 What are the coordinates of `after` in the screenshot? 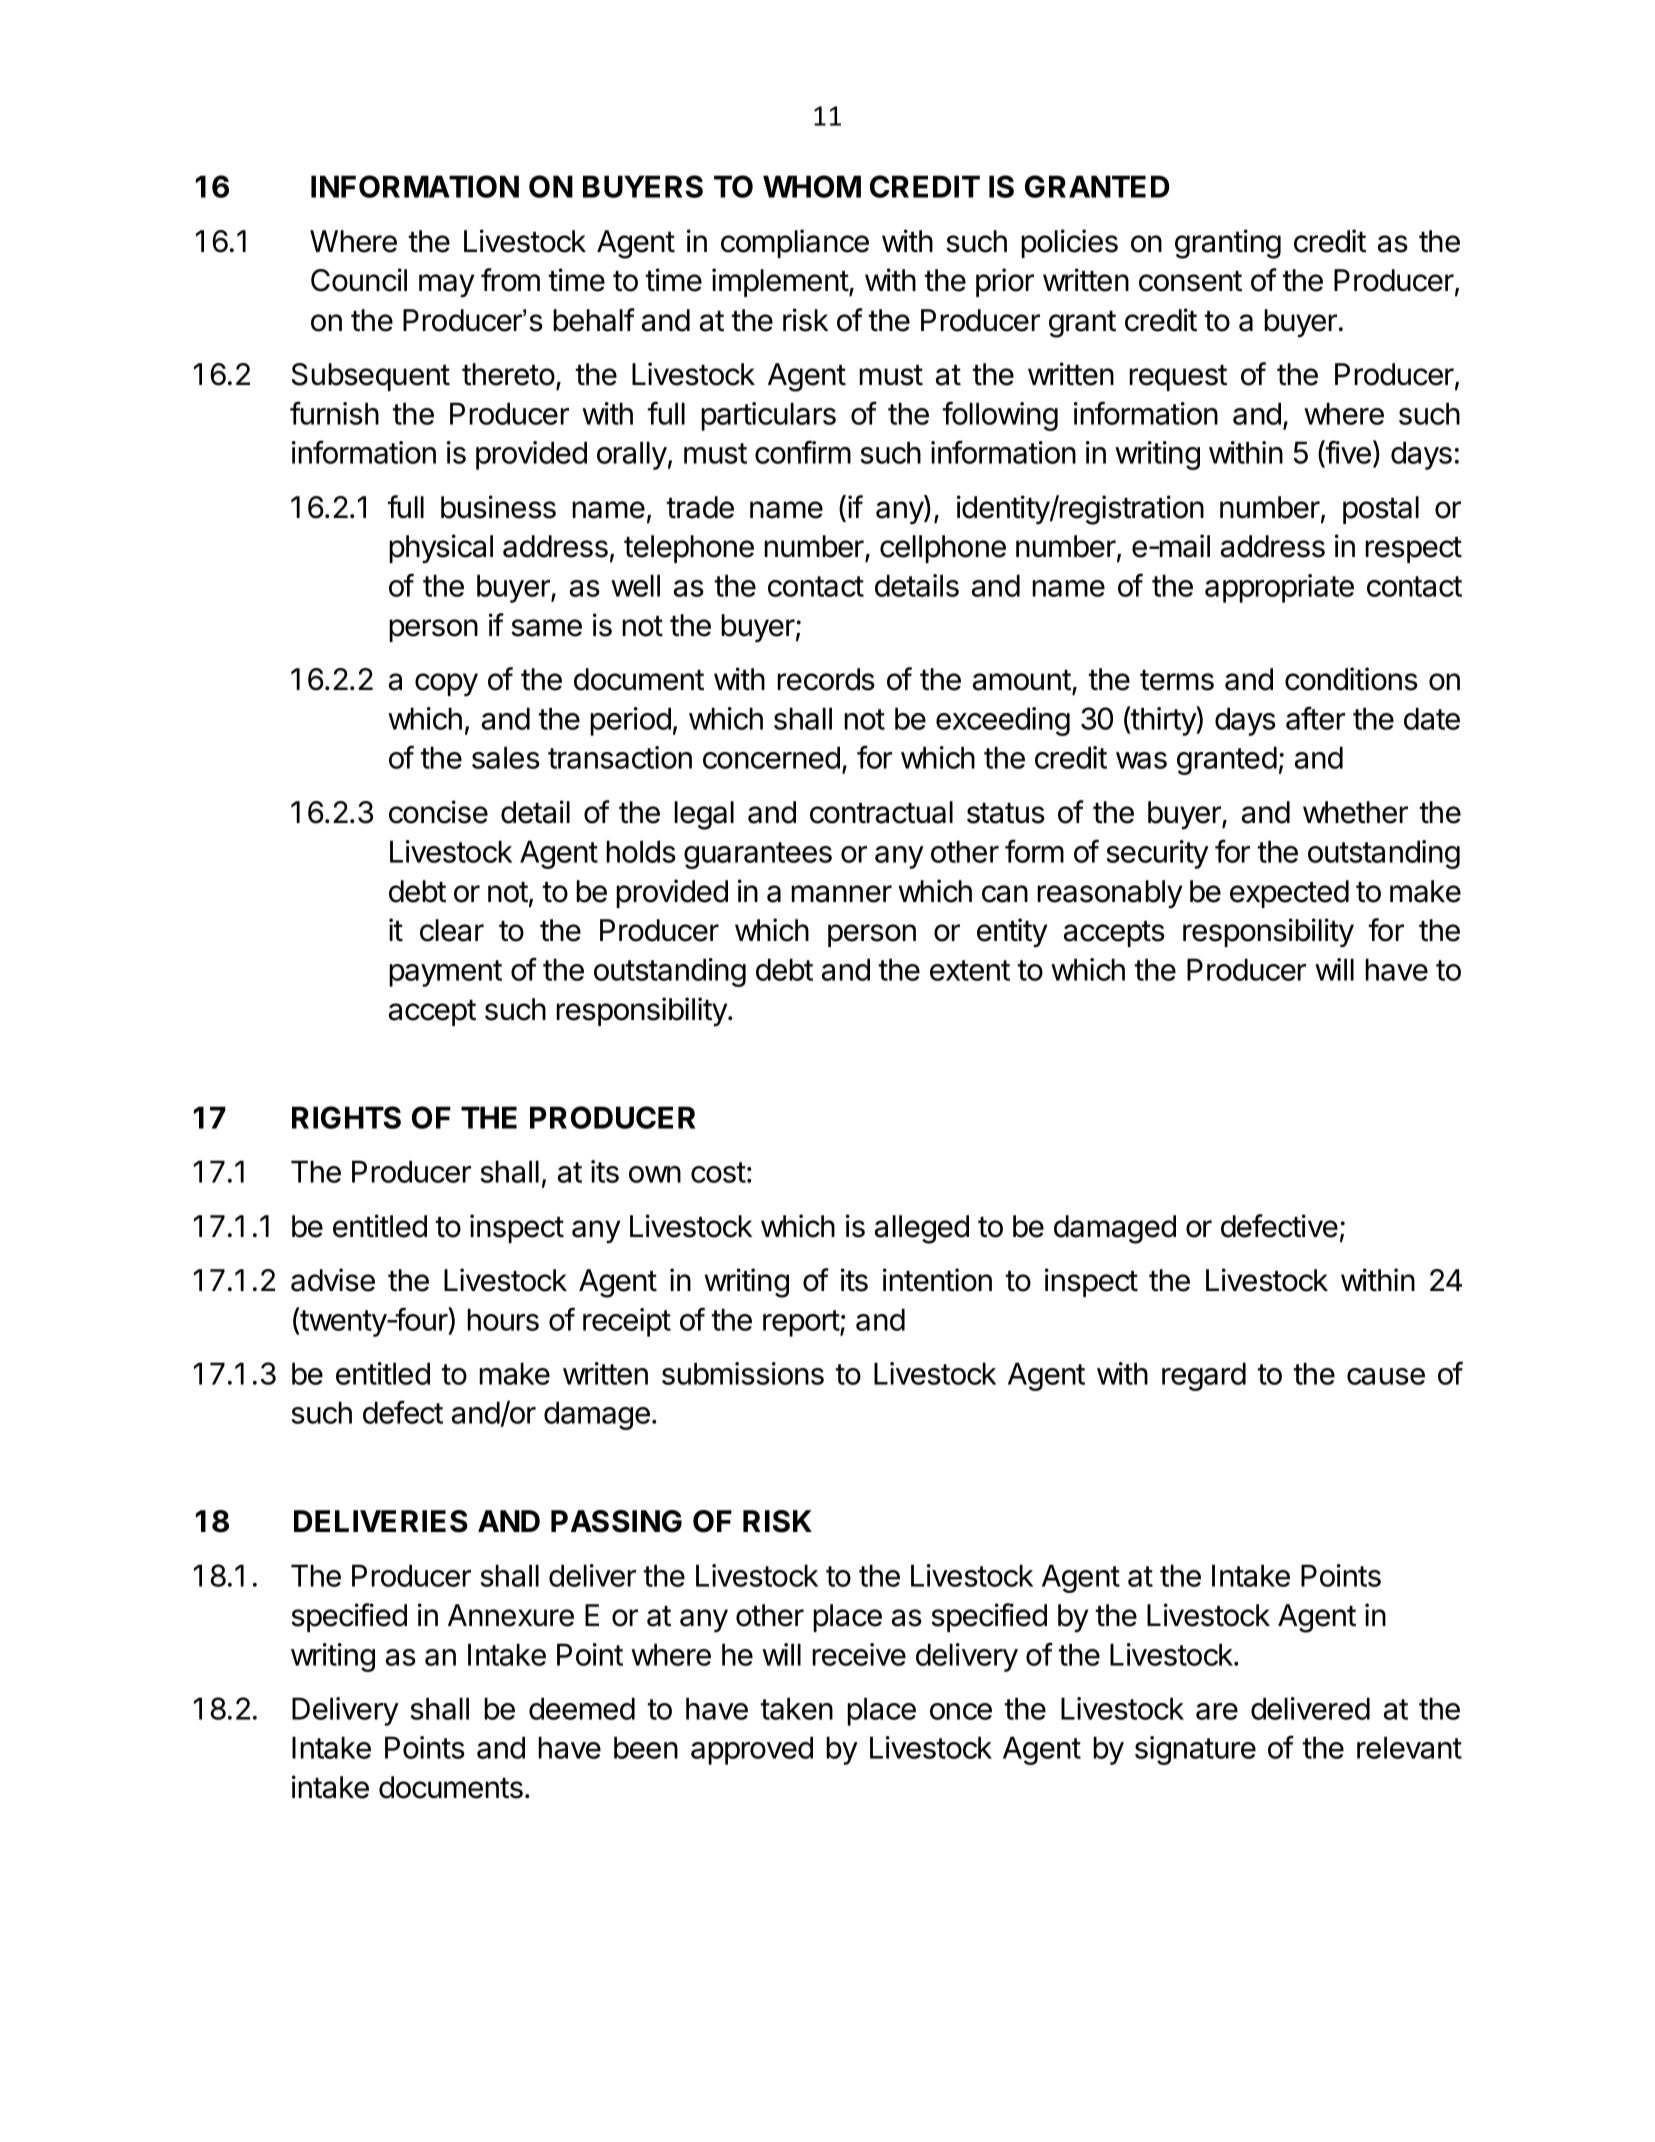 It's located at (1315, 718).
